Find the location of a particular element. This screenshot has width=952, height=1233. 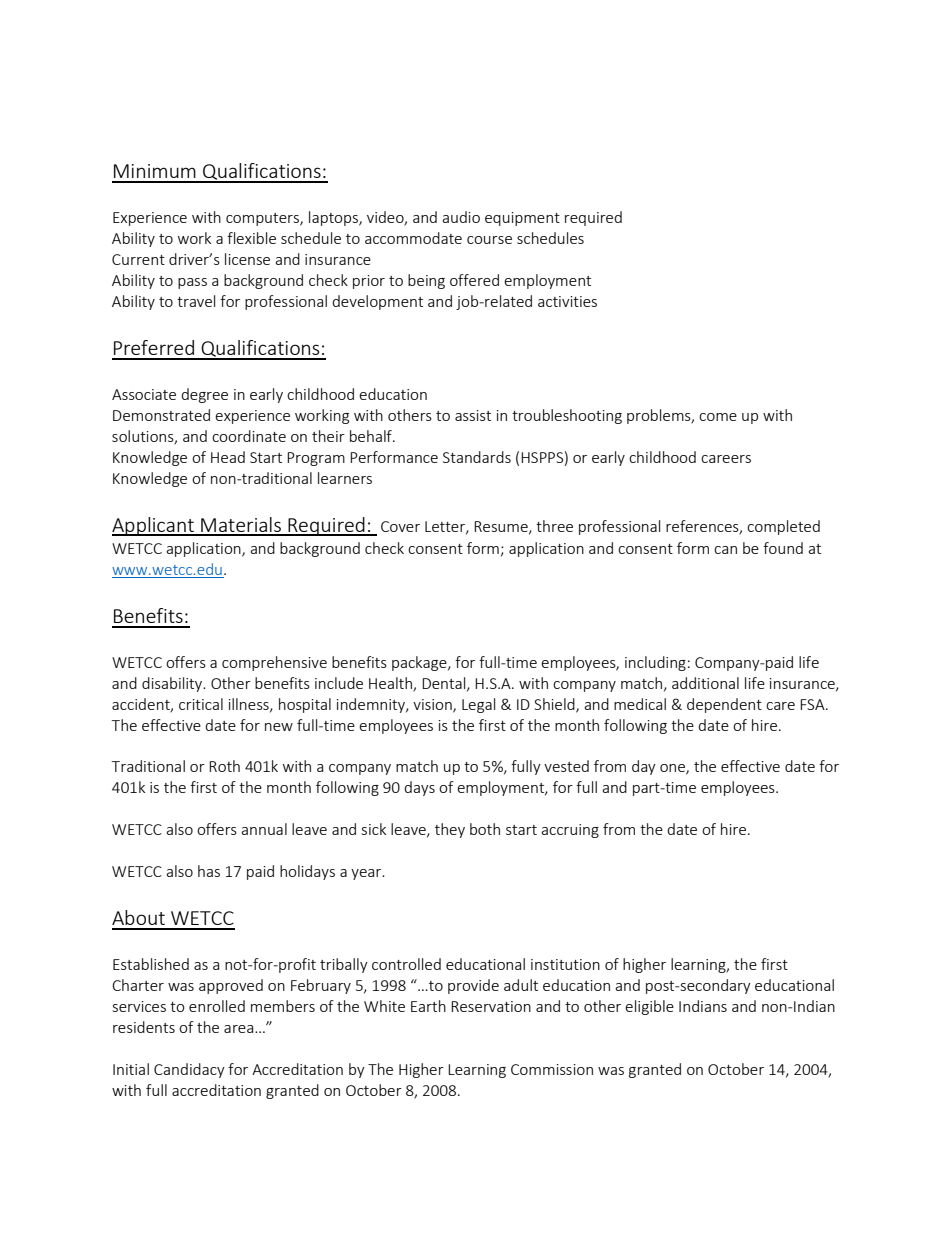

activities is located at coordinates (567, 301).
